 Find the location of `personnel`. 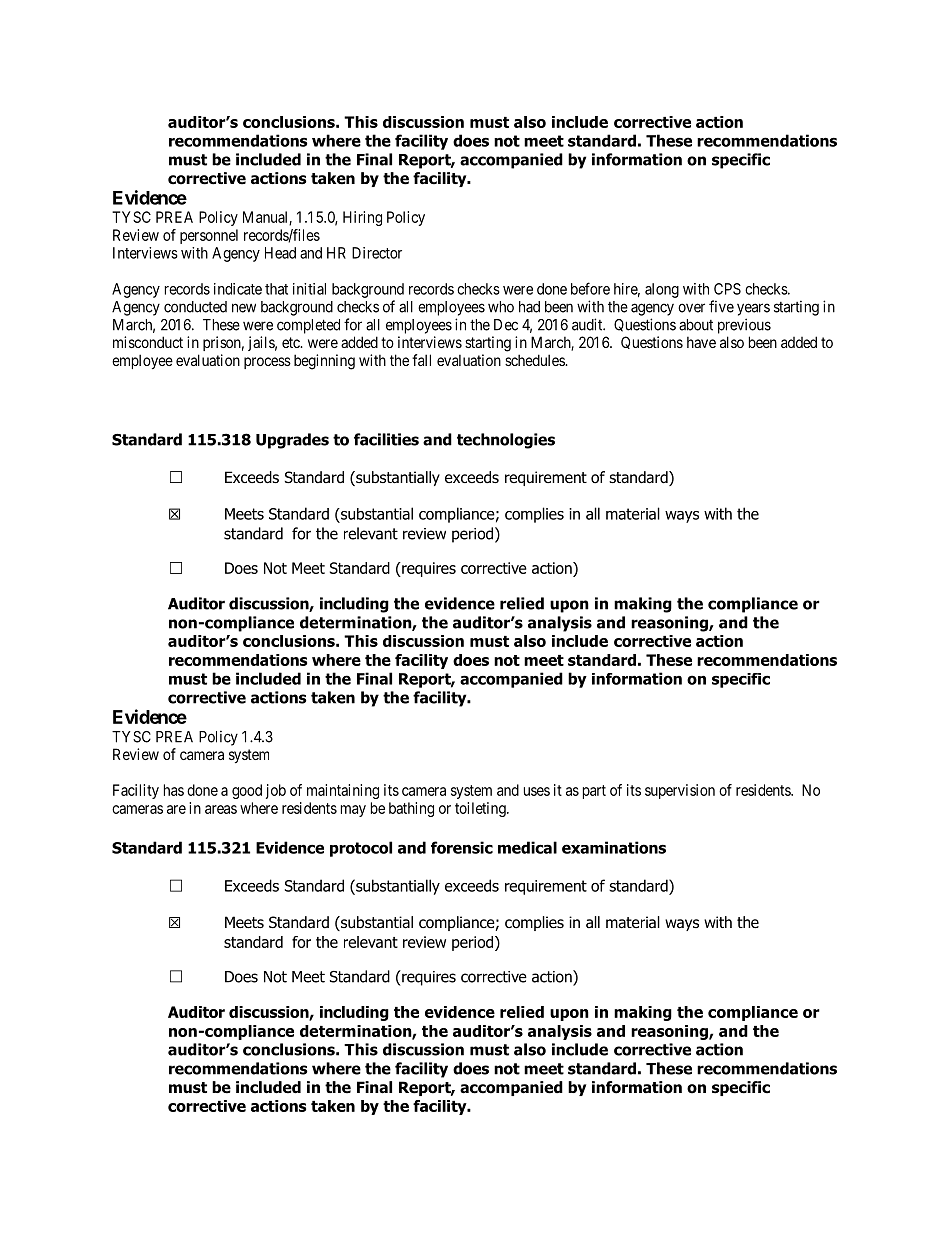

personnel is located at coordinates (209, 236).
